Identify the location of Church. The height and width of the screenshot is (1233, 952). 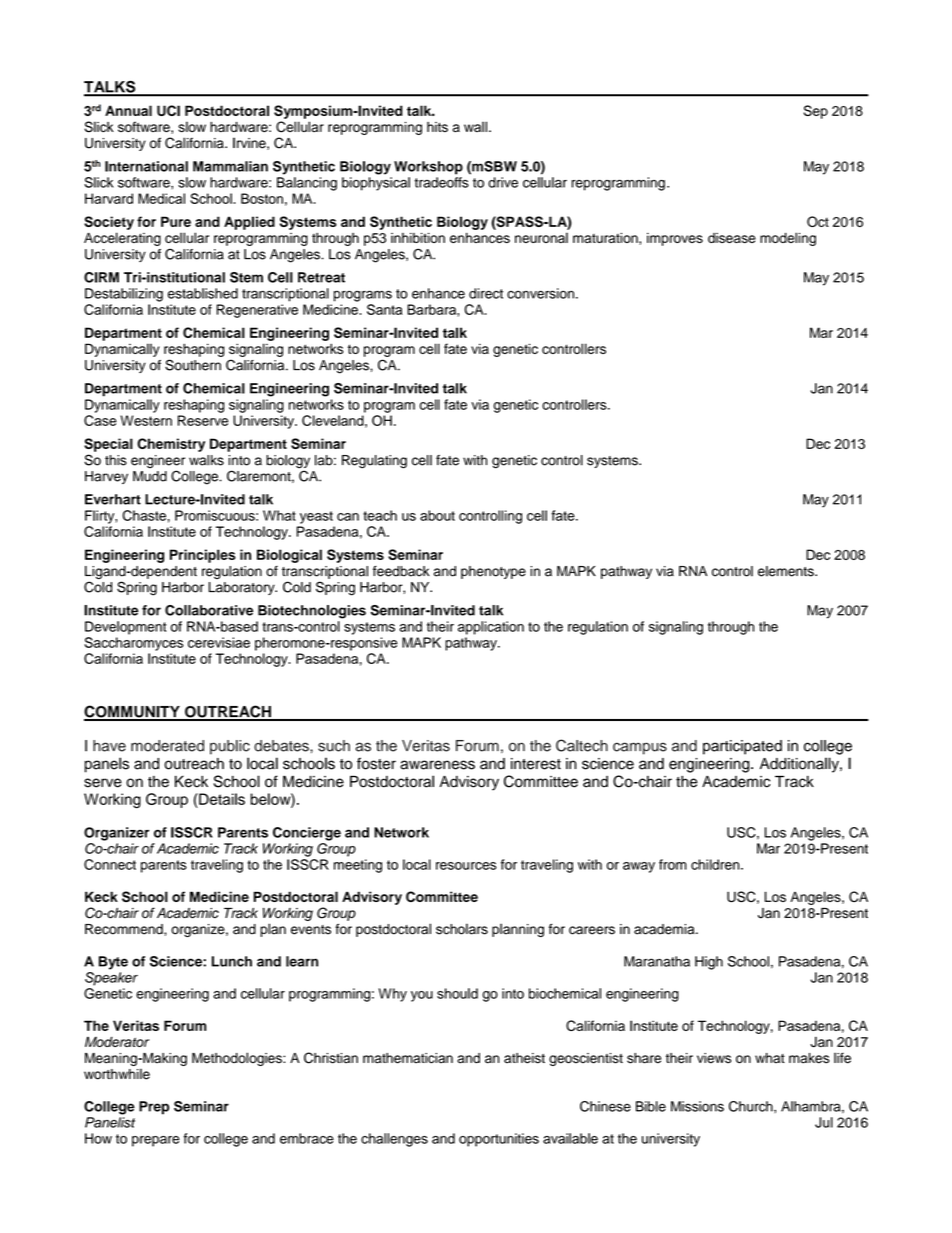
(752, 1106).
